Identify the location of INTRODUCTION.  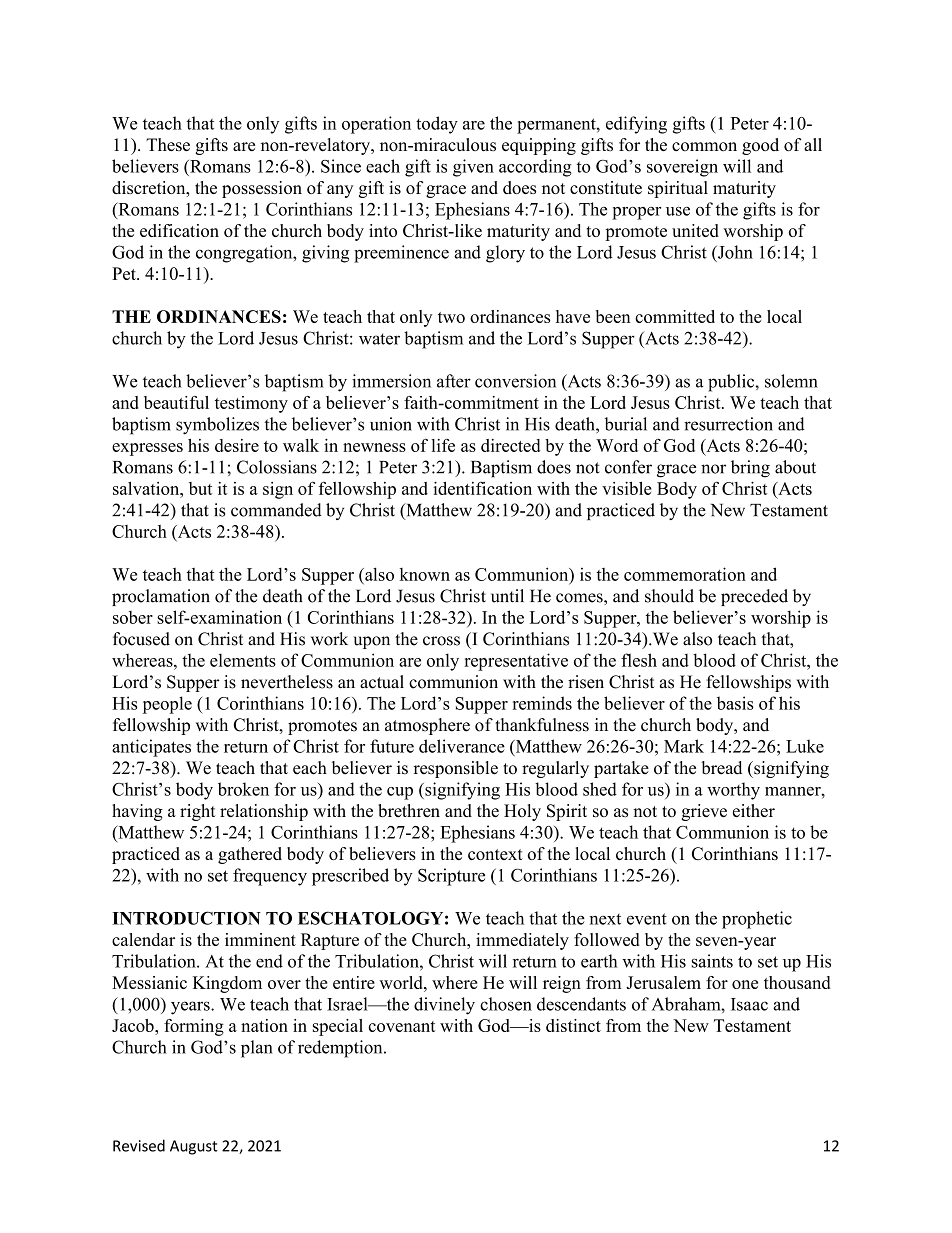
(186, 918).
